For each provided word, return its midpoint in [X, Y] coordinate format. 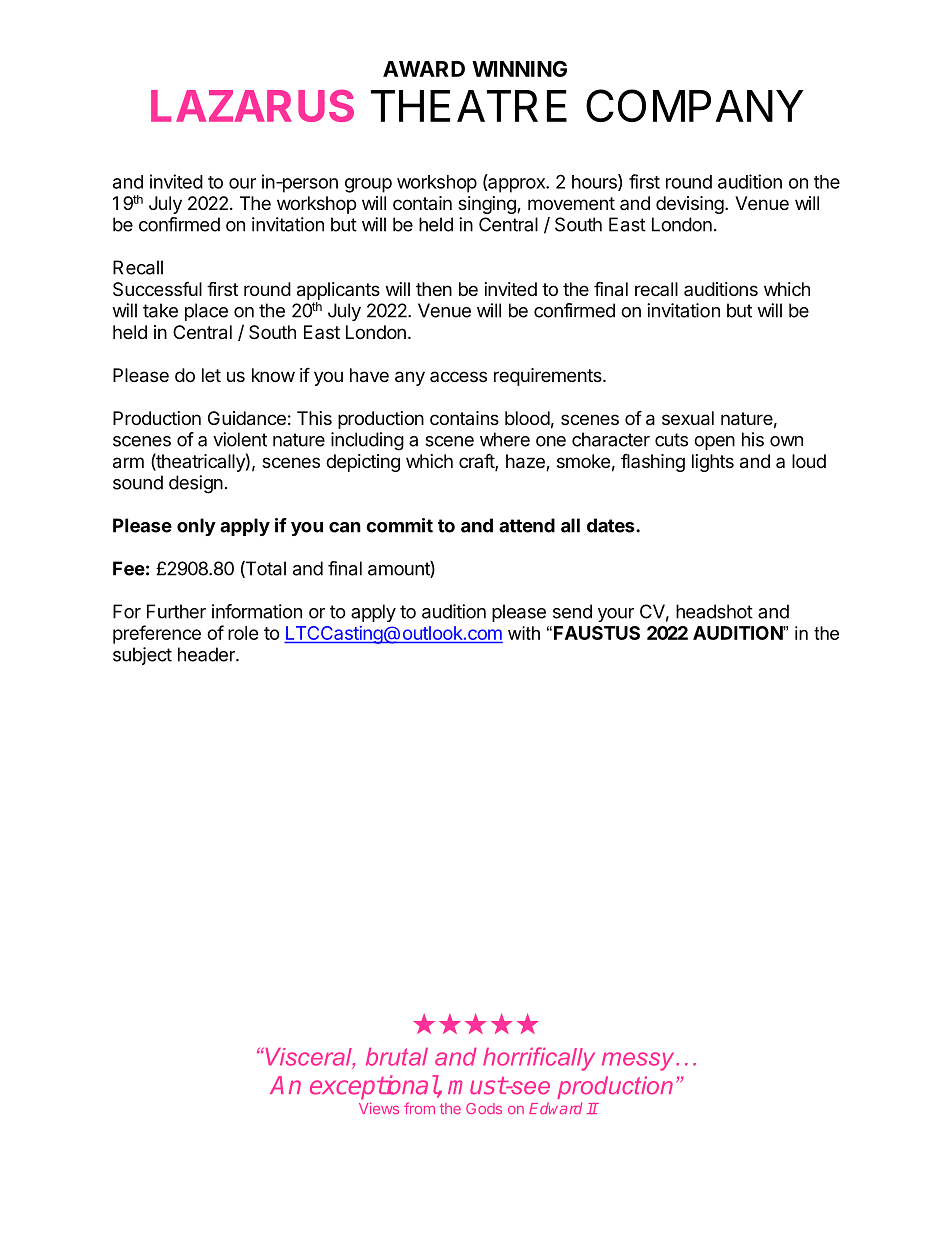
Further [176, 611]
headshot [714, 611]
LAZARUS [252, 106]
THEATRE [469, 106]
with [524, 633]
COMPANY [695, 105]
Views [379, 1108]
